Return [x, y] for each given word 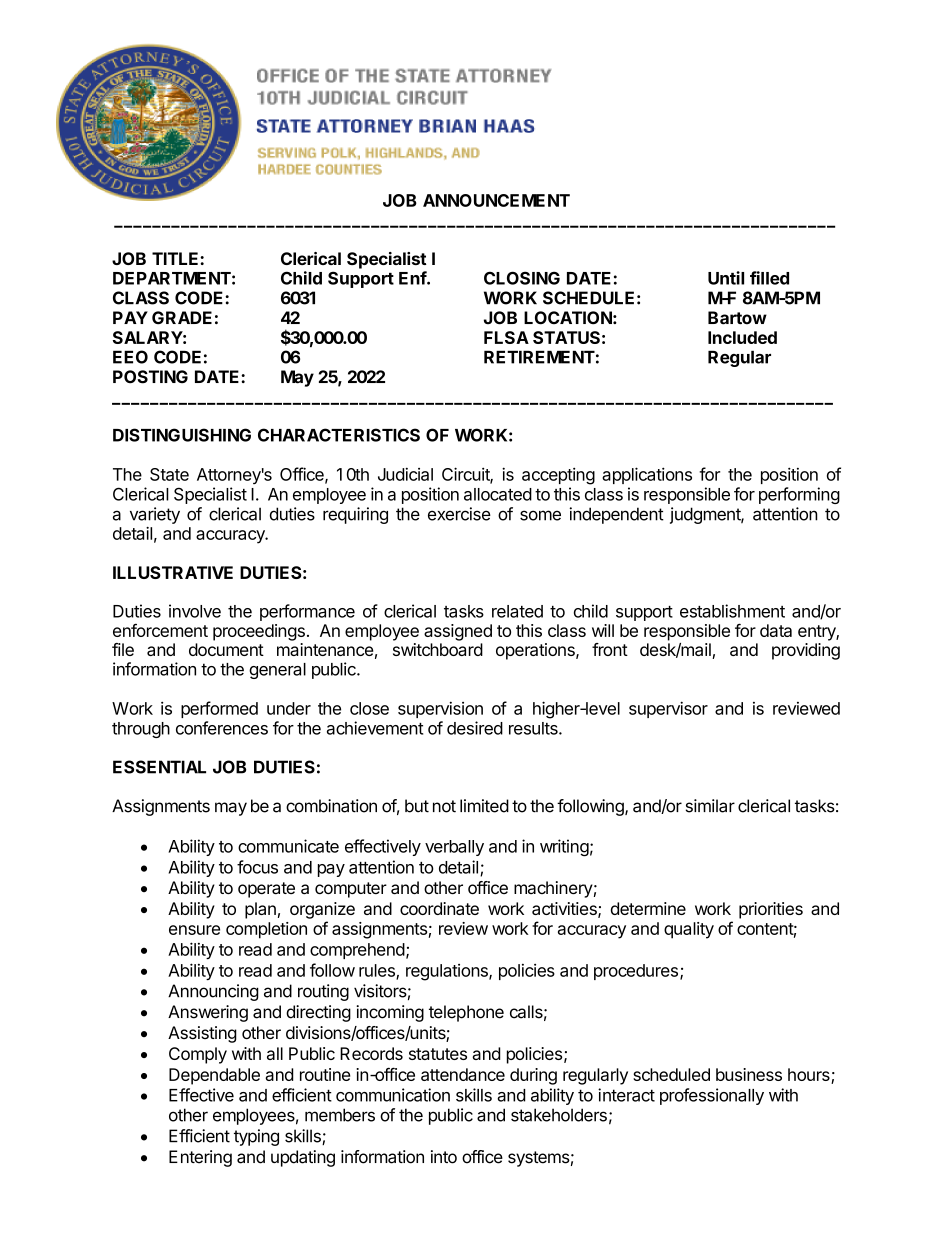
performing [799, 495]
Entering [200, 1158]
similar [710, 806]
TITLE [176, 258]
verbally [454, 848]
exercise [459, 514]
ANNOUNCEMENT [496, 200]
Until [726, 278]
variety [155, 515]
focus [257, 867]
